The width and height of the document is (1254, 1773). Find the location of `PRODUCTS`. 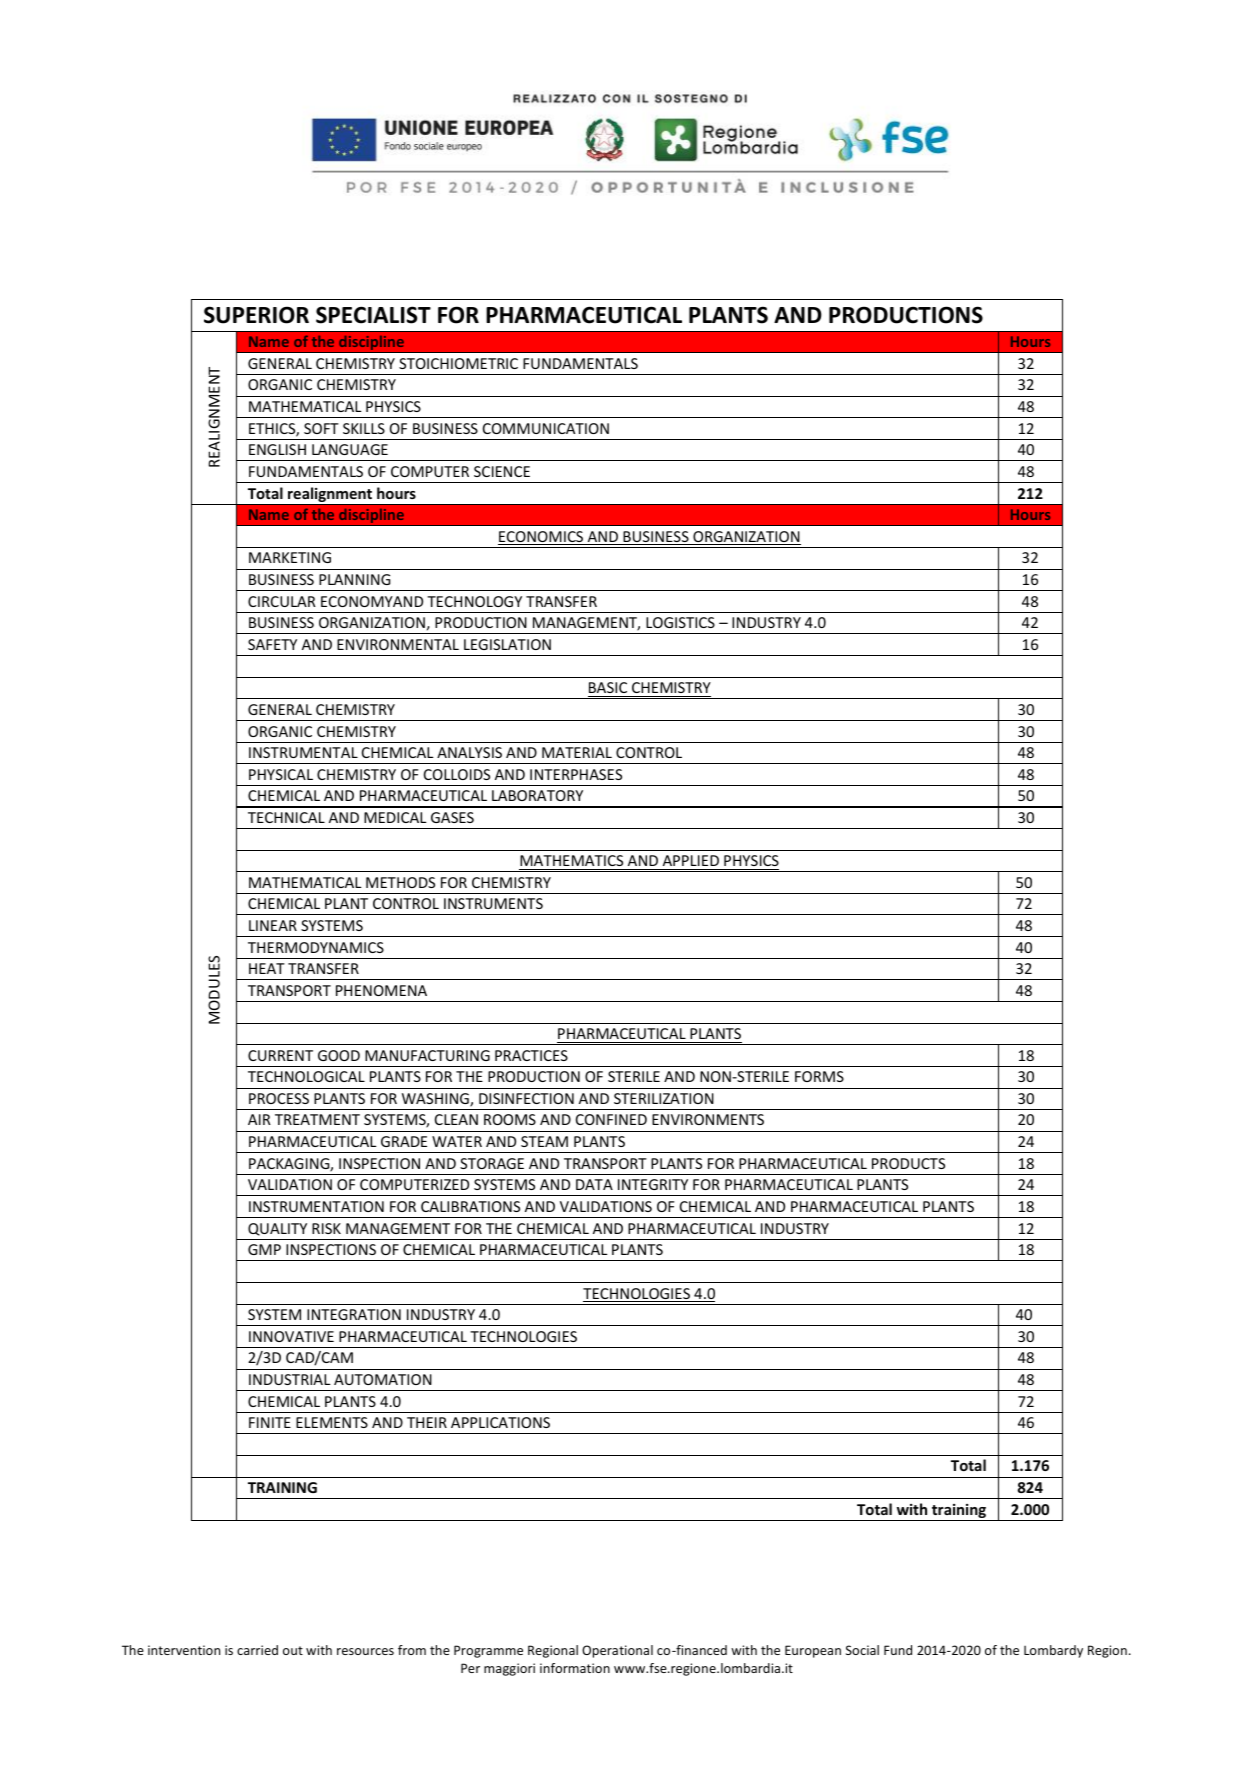

PRODUCTS is located at coordinates (908, 1163).
